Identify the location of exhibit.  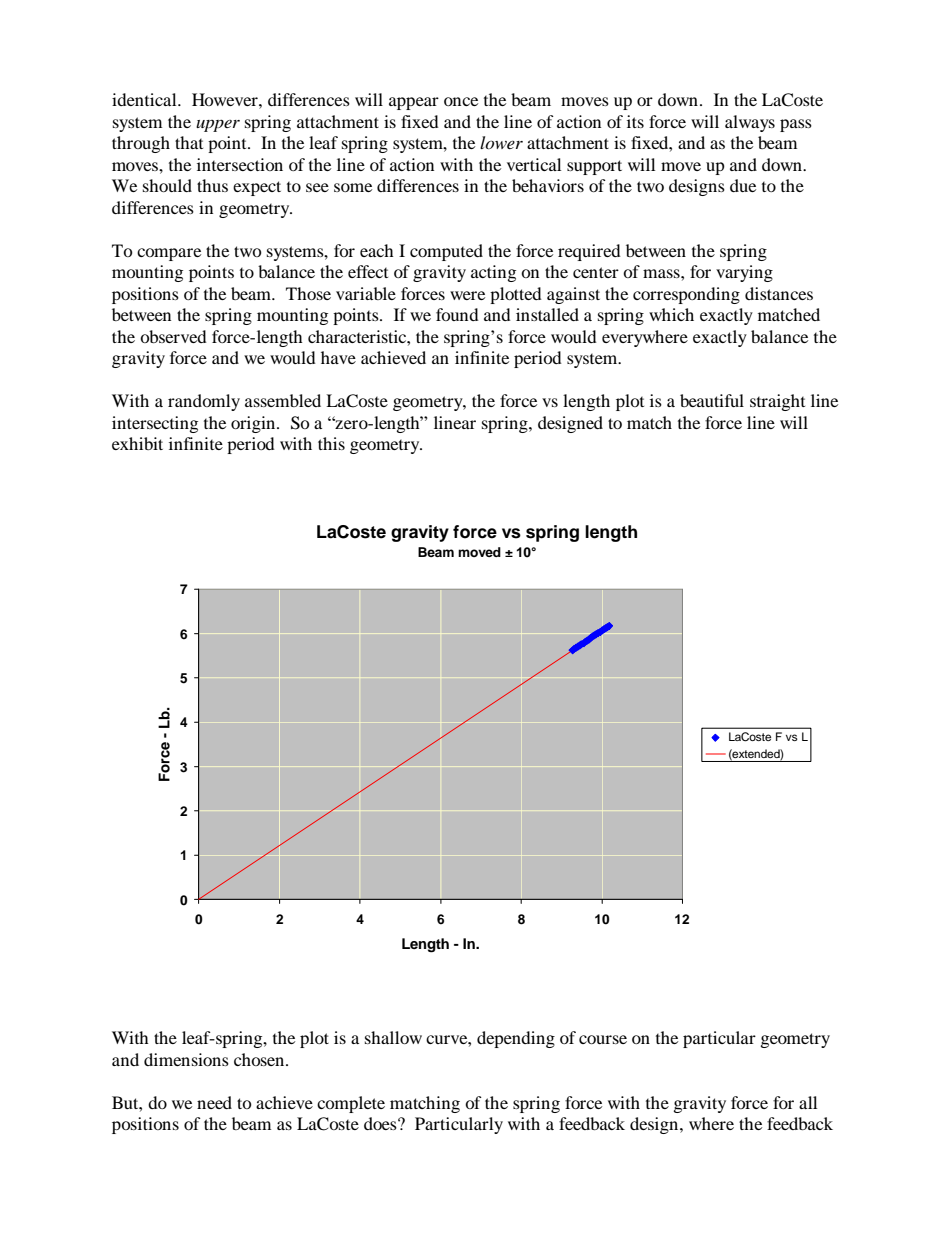
(137, 443).
